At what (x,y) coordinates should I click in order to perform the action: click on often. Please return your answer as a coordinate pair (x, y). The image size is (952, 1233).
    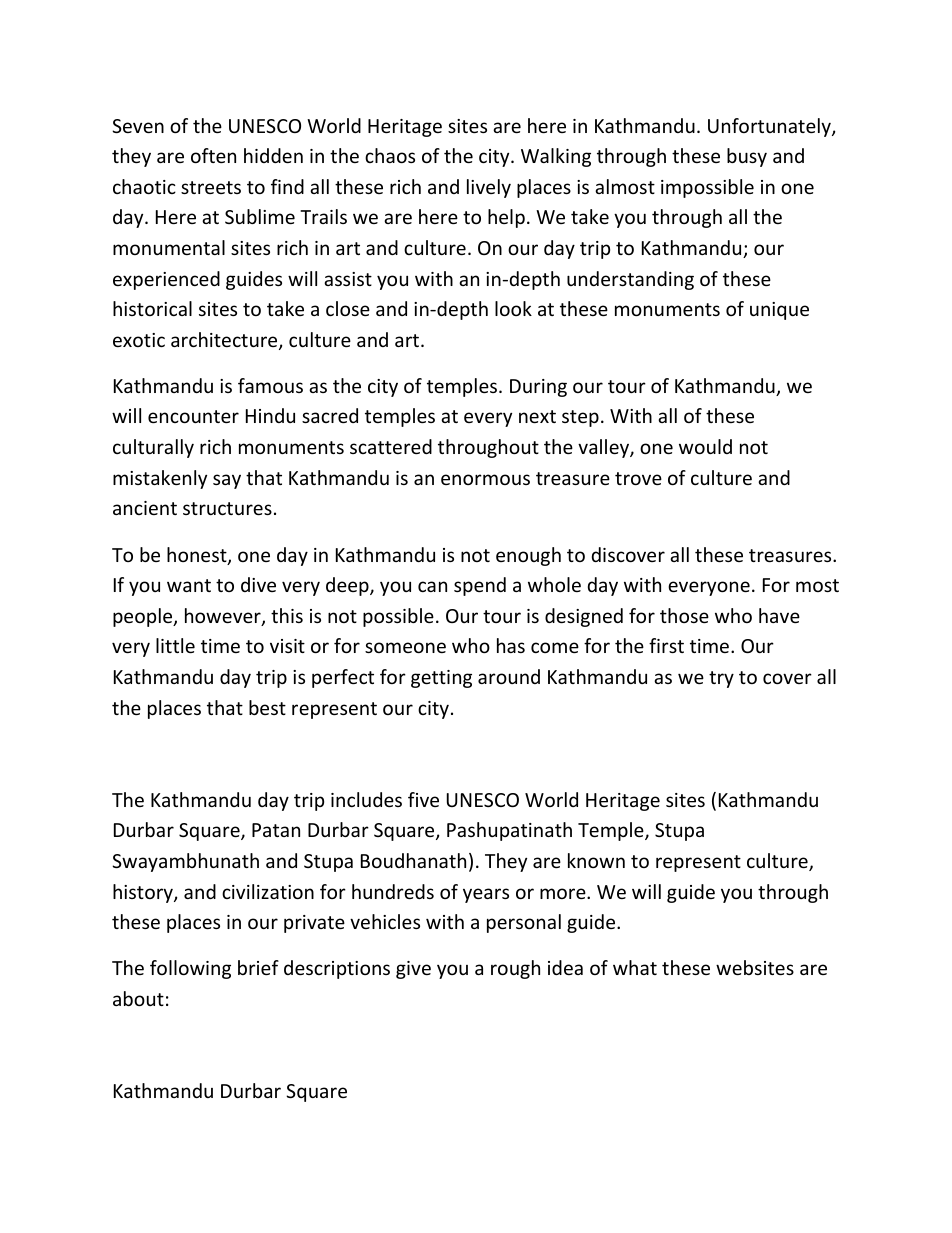
    Looking at the image, I should click on (213, 155).
